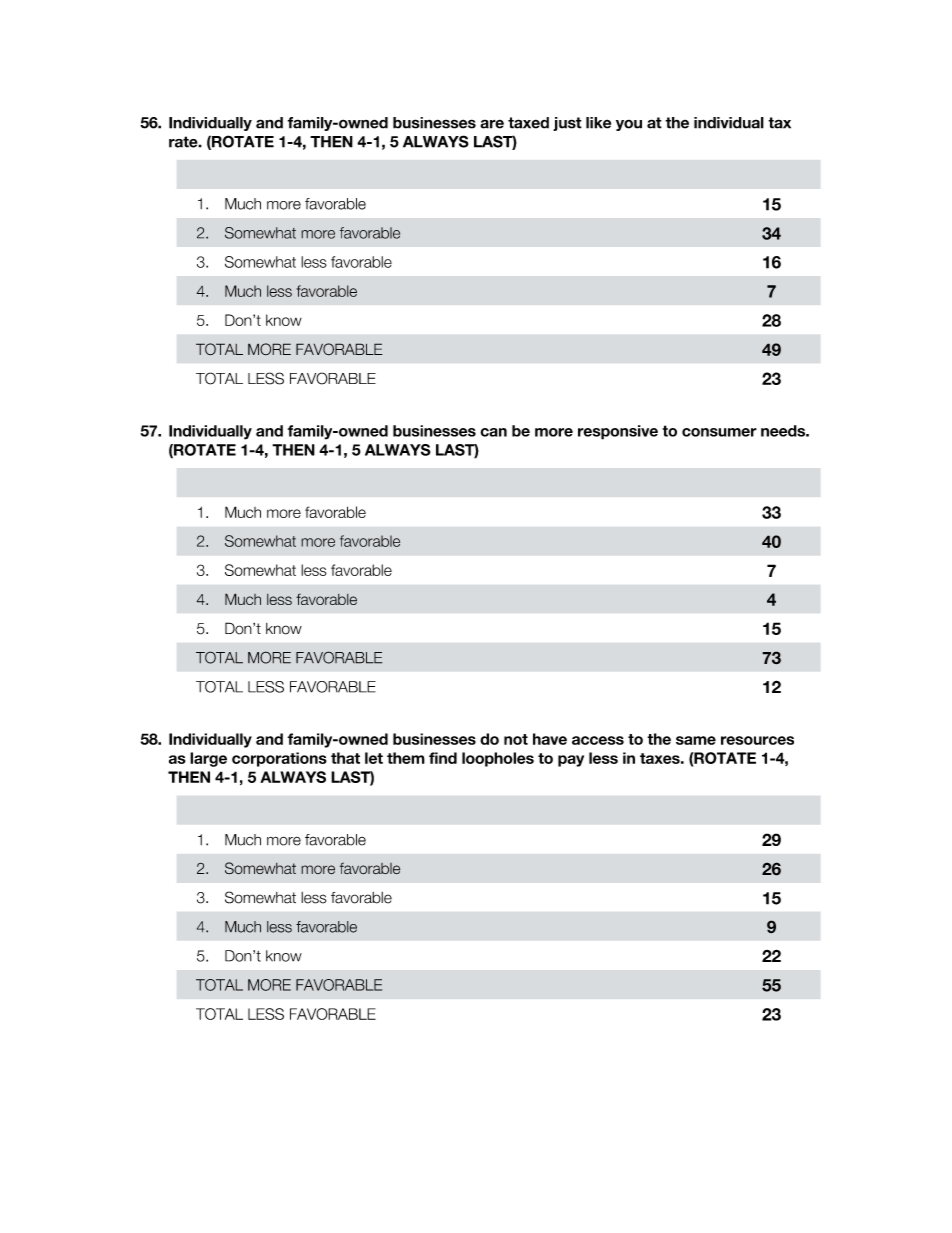 This page has height=1233, width=952. What do you see at coordinates (516, 739) in the page?
I see `not` at bounding box center [516, 739].
